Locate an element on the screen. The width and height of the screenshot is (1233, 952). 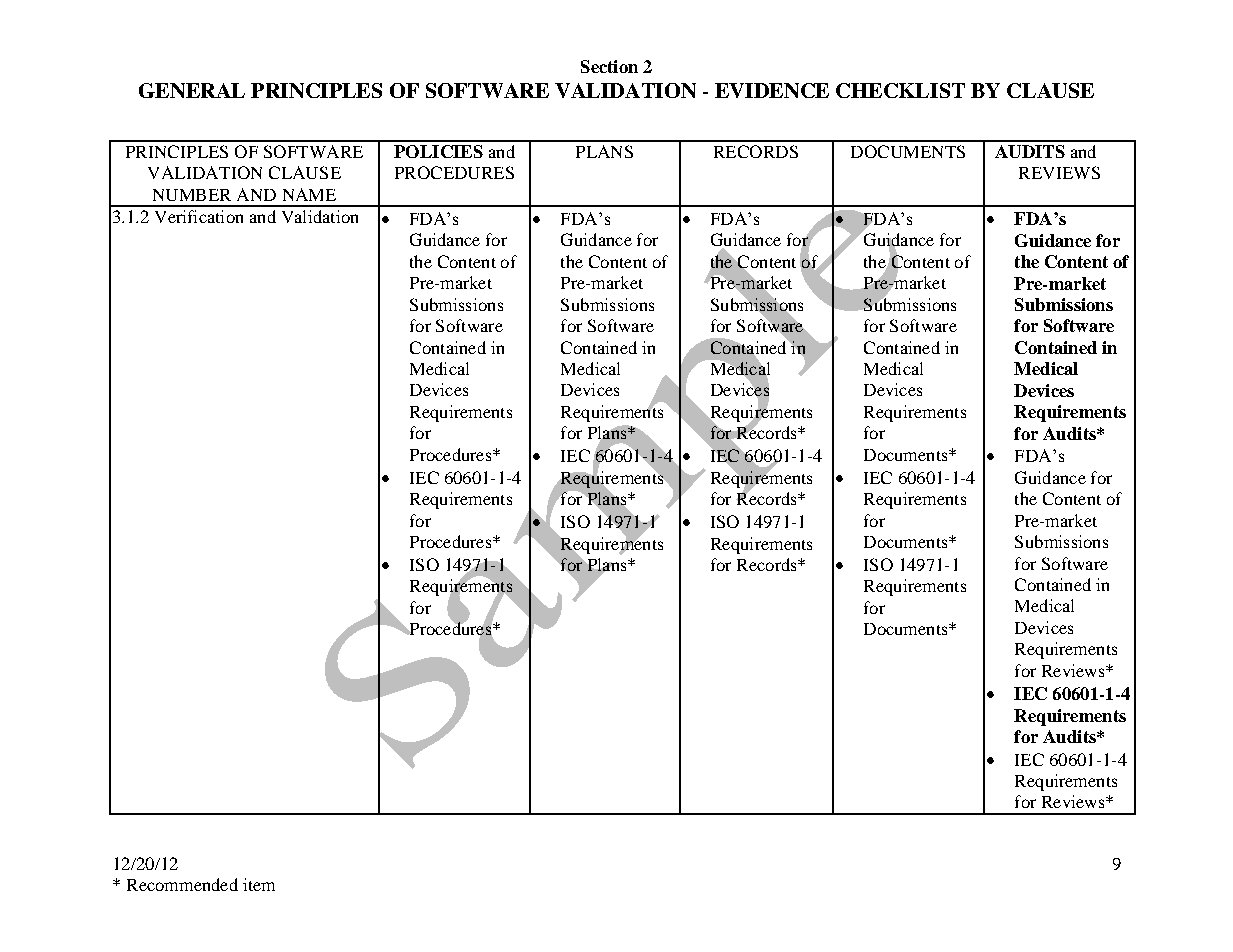
CHECKLIST is located at coordinates (900, 90).
